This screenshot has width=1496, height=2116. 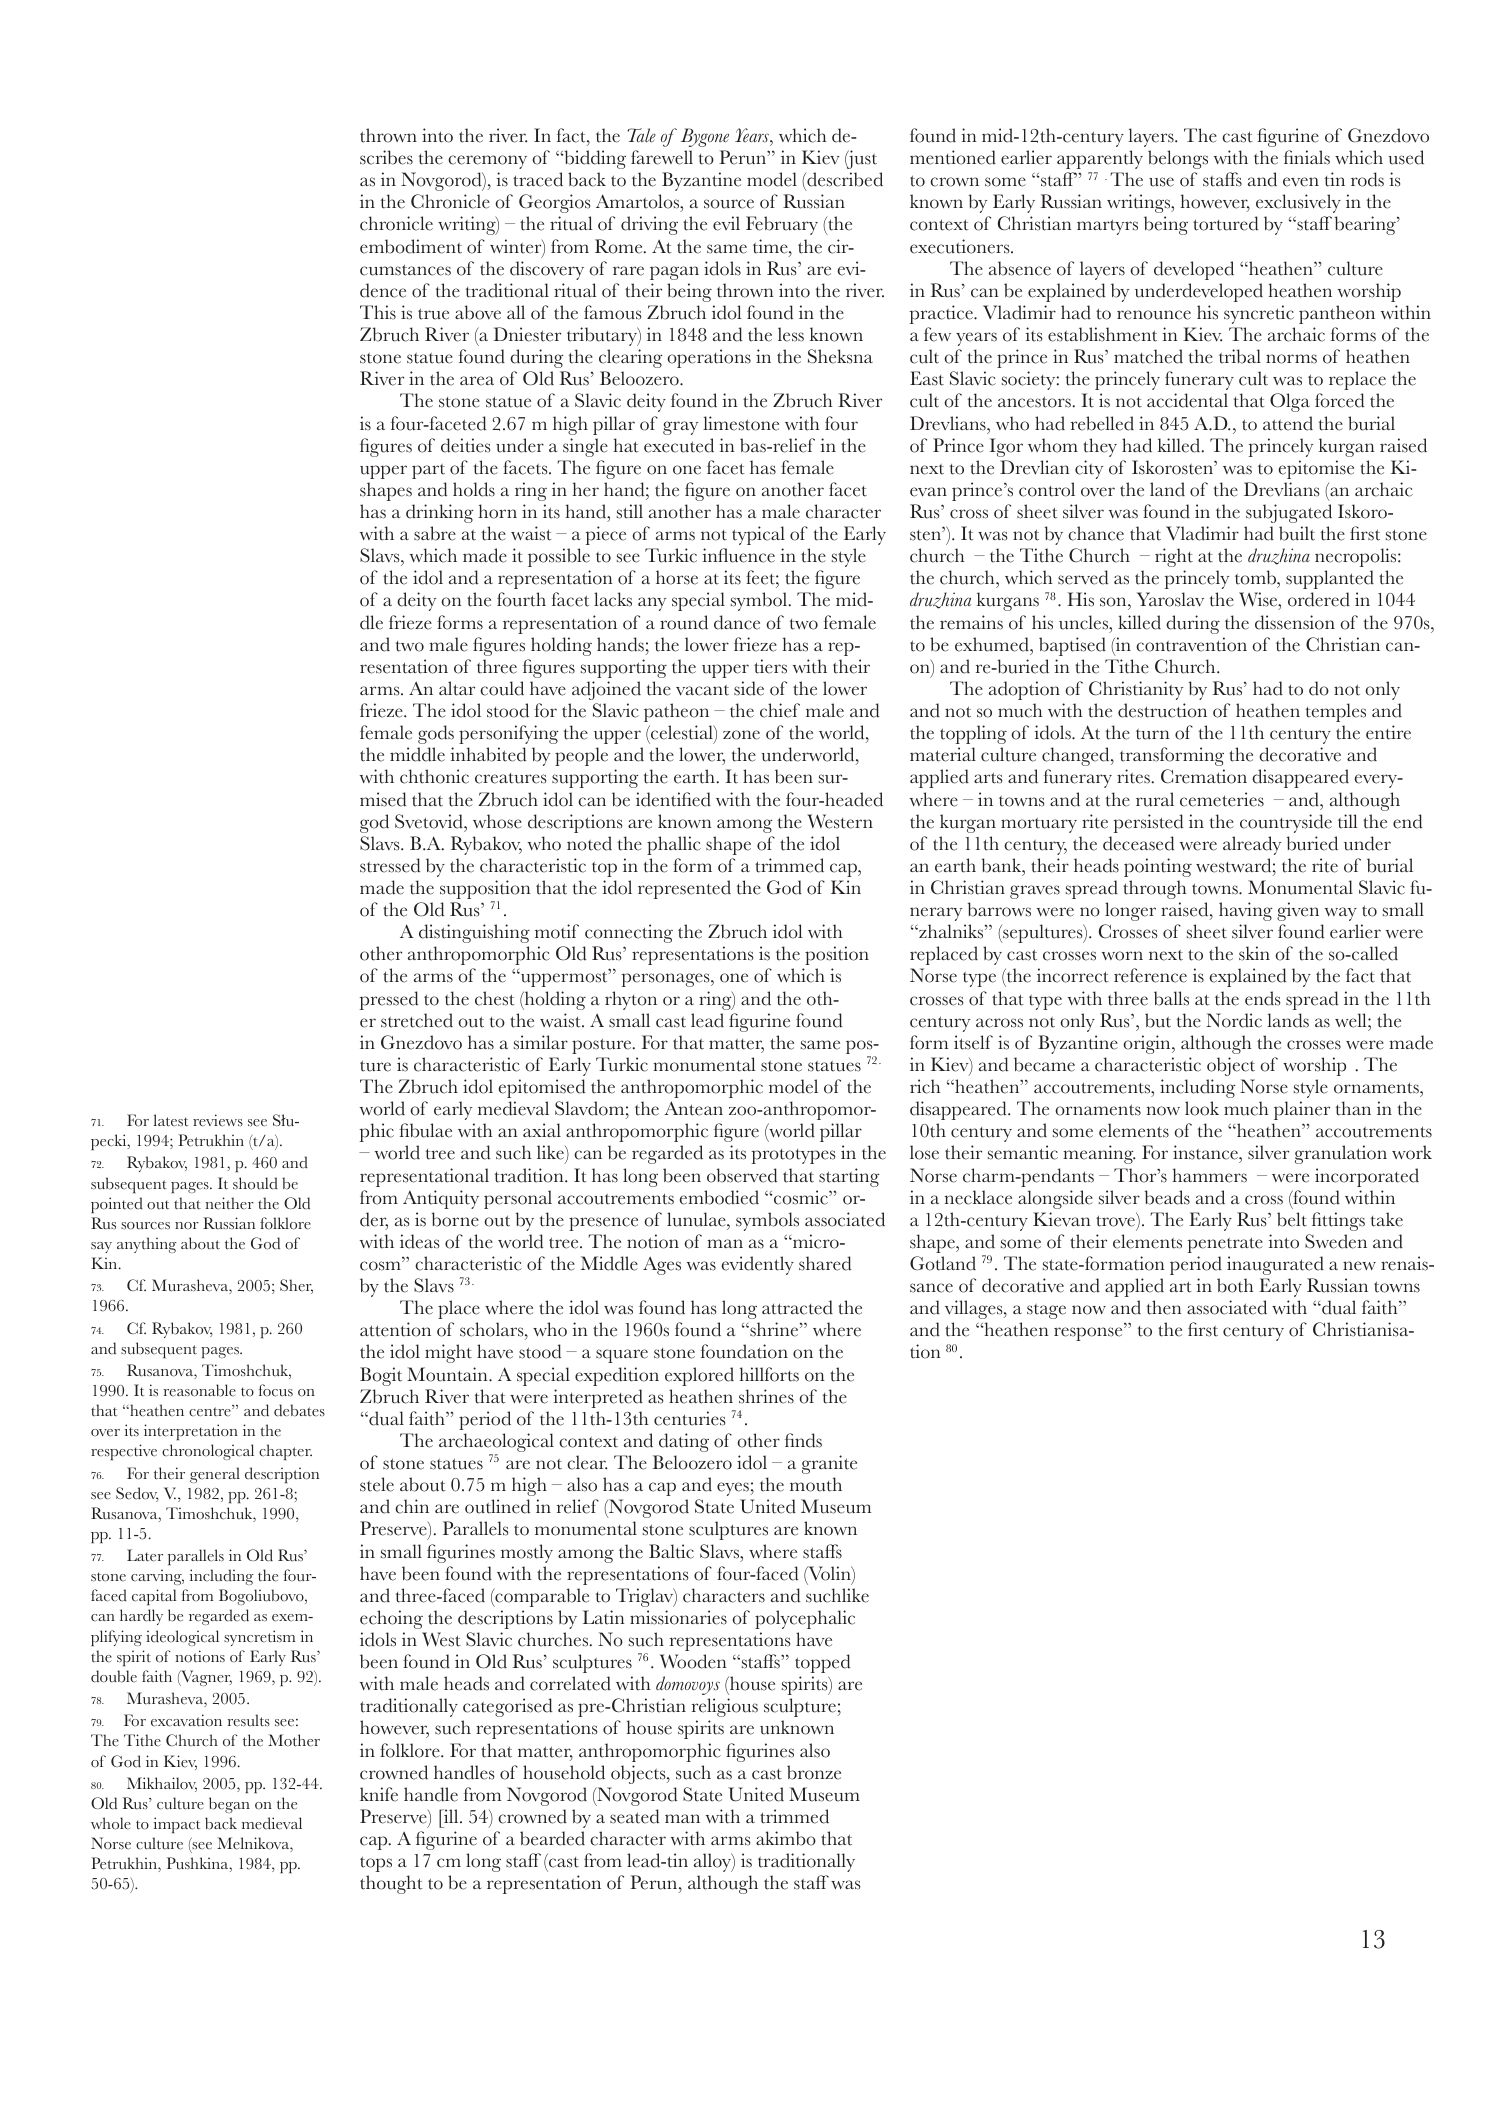 I want to click on temples, so click(x=1336, y=712).
